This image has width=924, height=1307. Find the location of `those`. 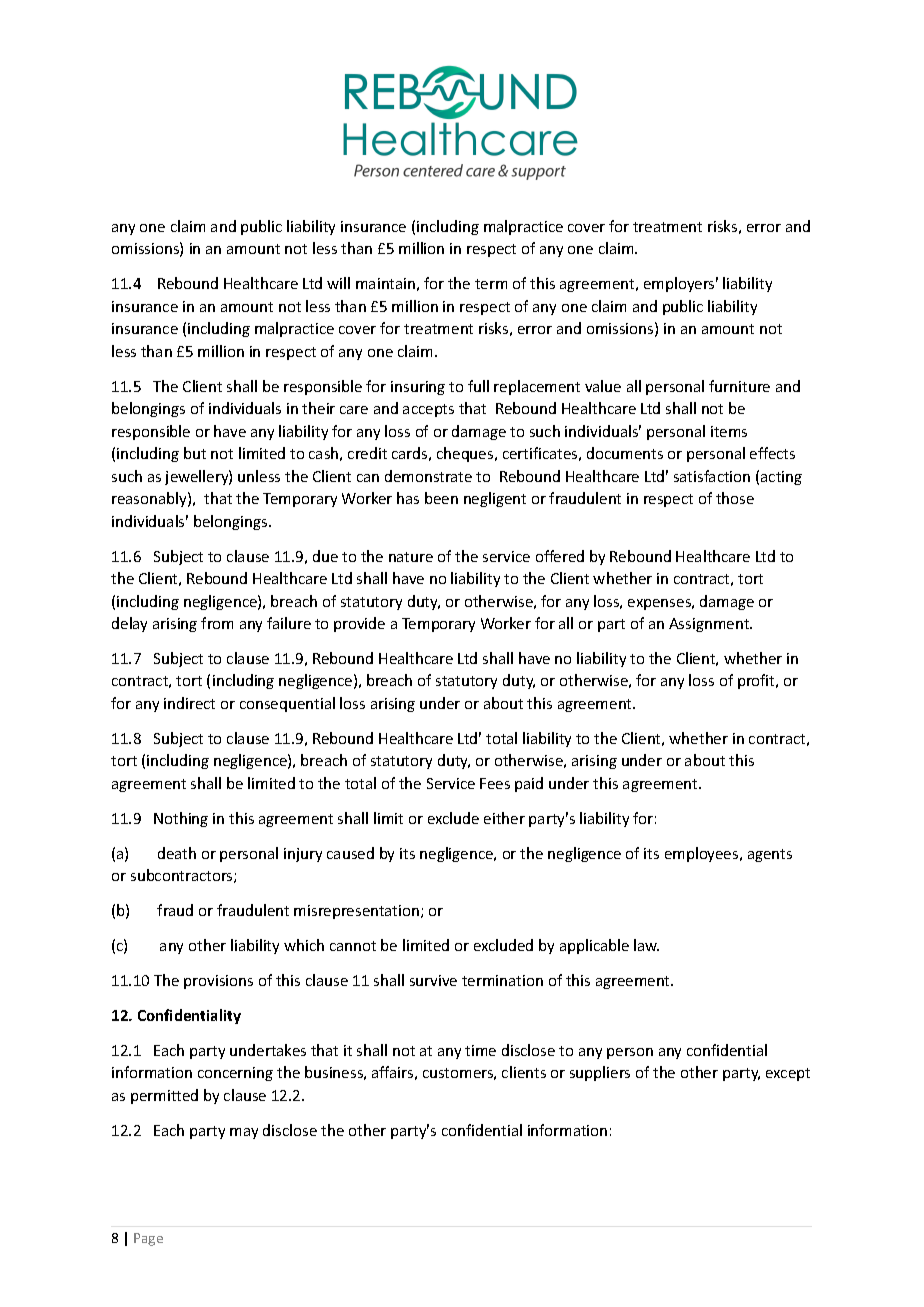

those is located at coordinates (735, 498).
